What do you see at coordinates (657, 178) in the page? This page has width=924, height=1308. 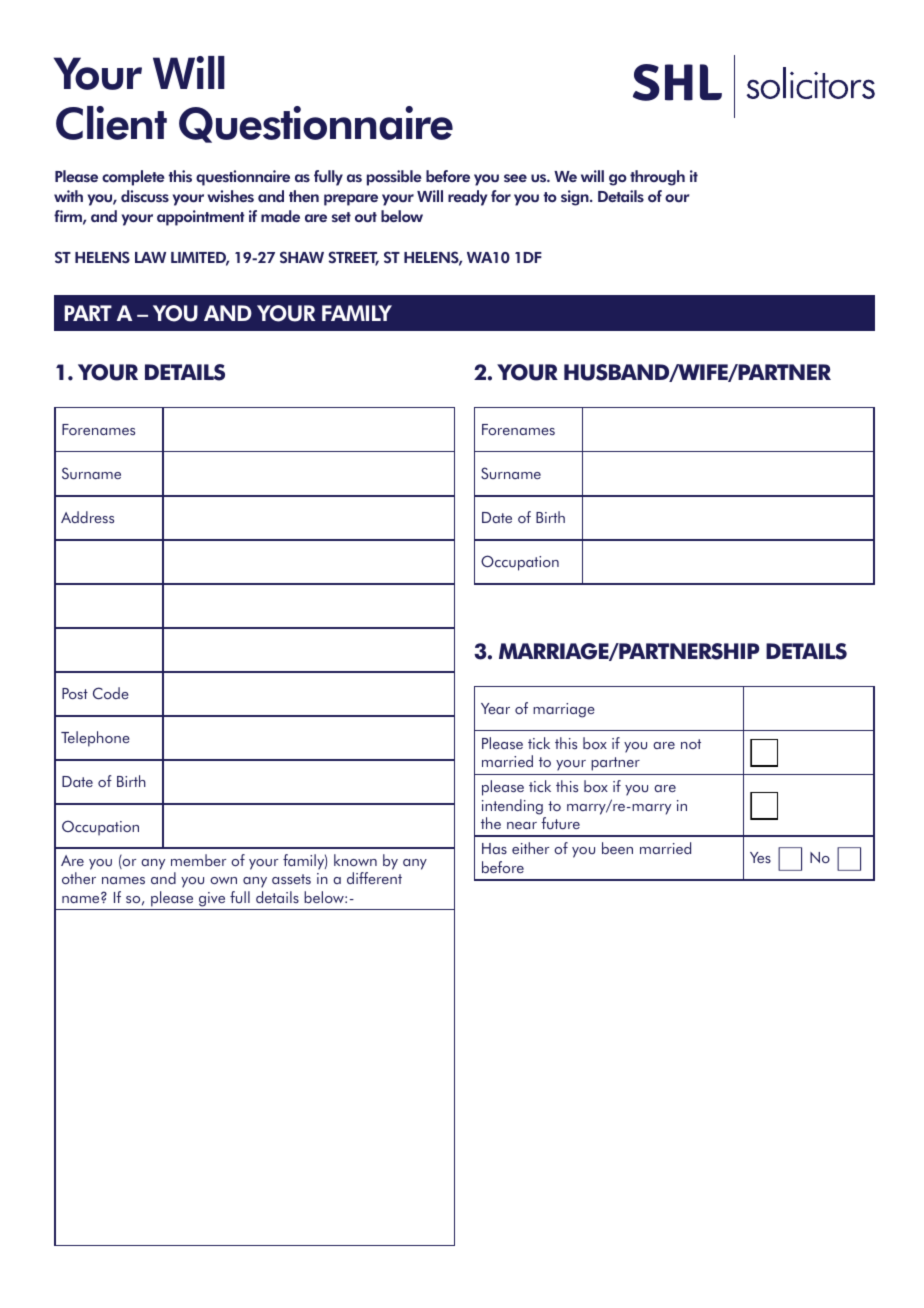 I see `through` at bounding box center [657, 178].
